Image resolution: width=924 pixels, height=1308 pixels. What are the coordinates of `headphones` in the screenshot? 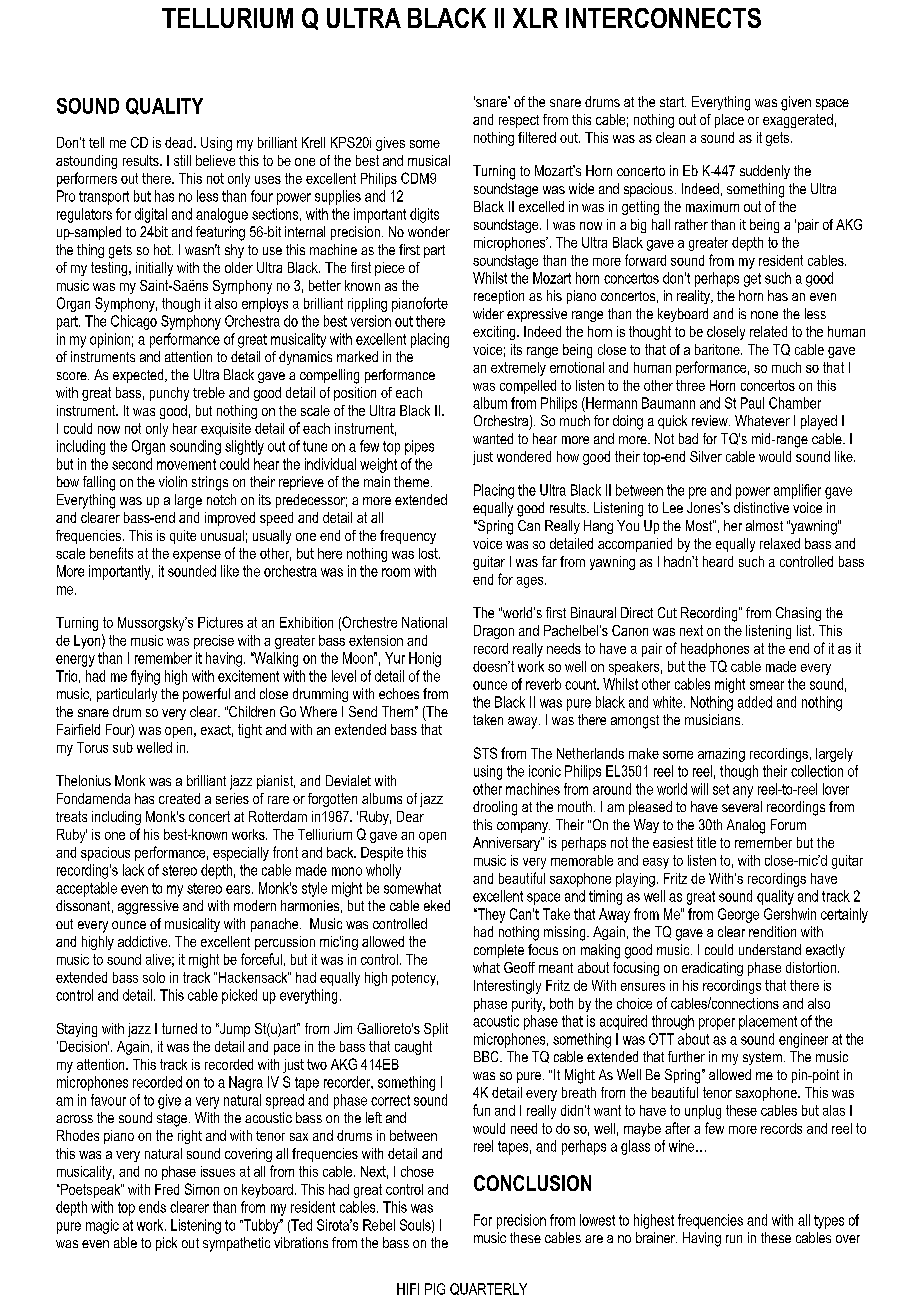 It's located at (715, 650).
